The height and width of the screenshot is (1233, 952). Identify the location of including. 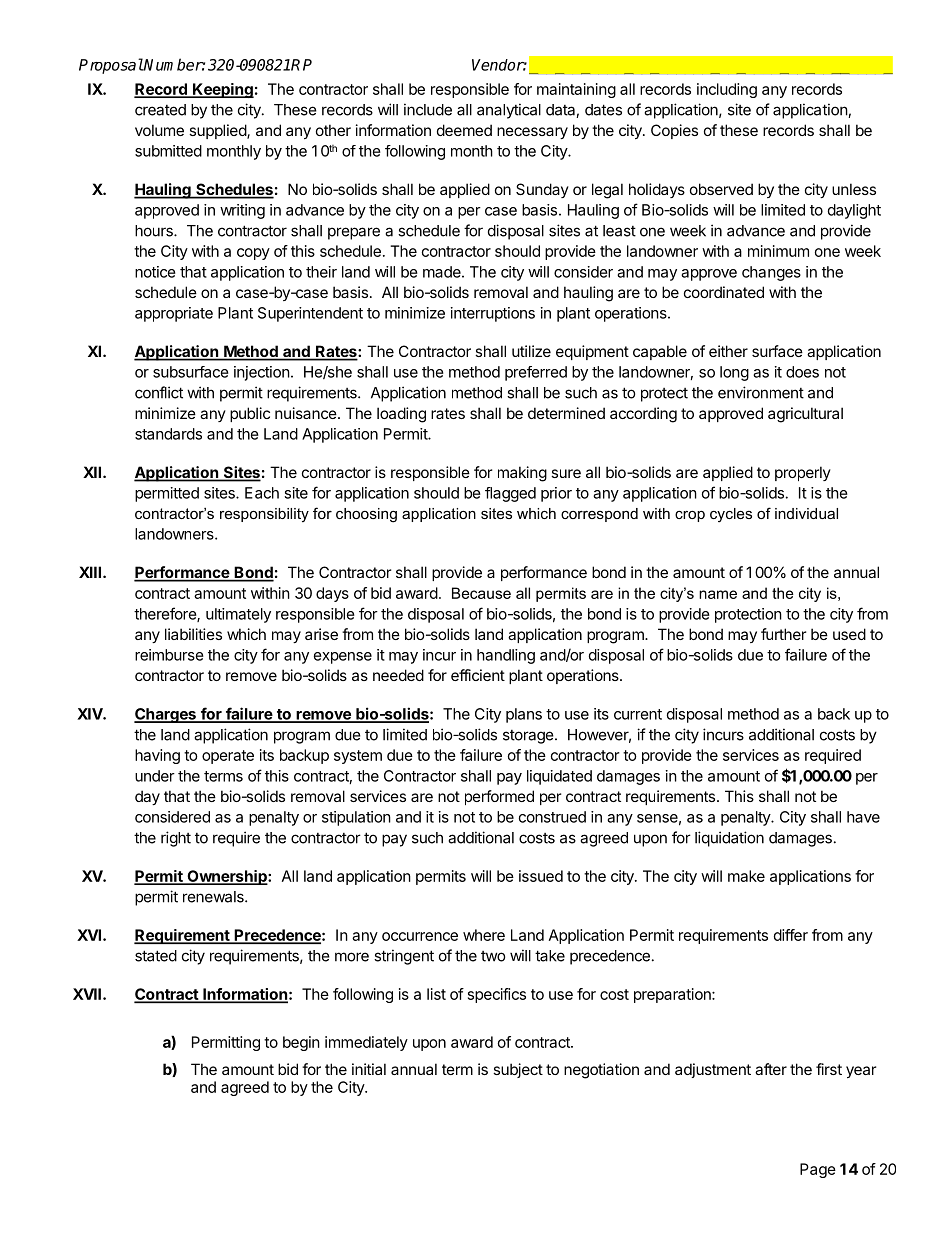
(727, 90).
